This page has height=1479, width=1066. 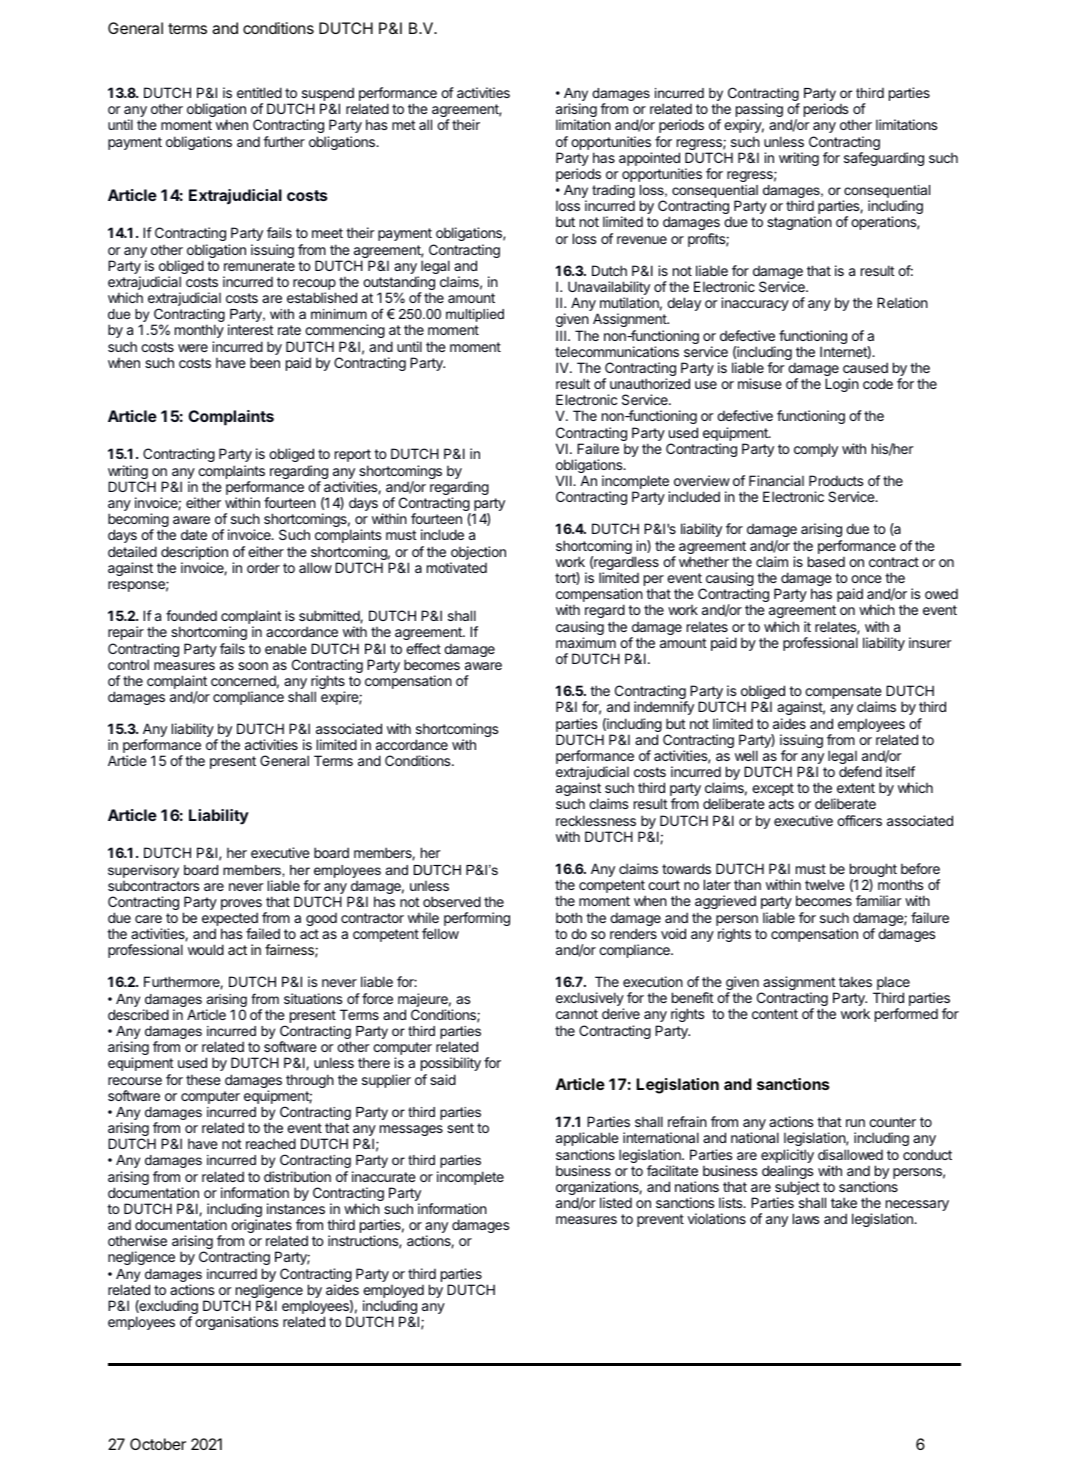 What do you see at coordinates (586, 642) in the page?
I see `maximum` at bounding box center [586, 642].
